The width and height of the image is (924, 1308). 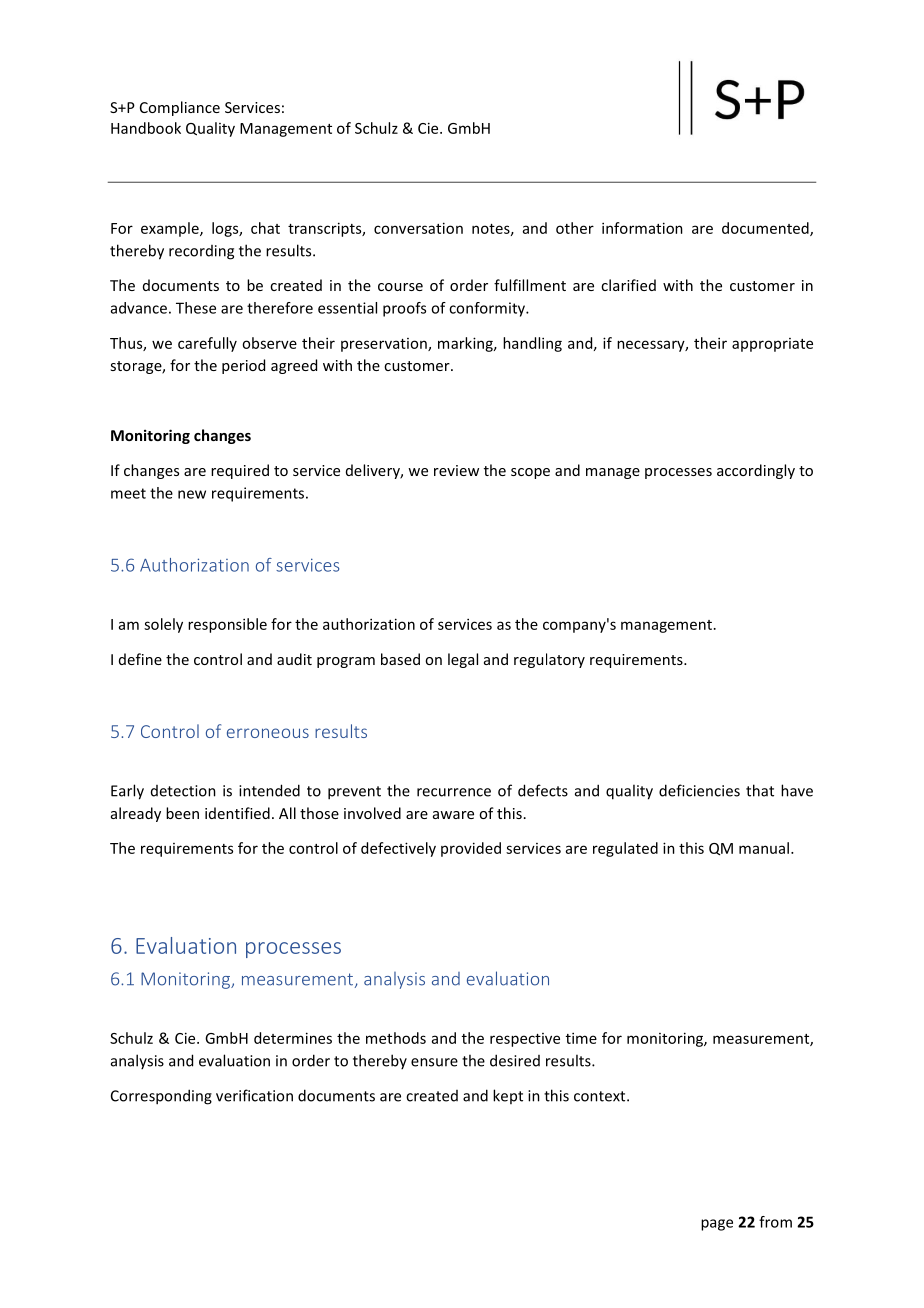 What do you see at coordinates (161, 1097) in the image?
I see `Corresponding` at bounding box center [161, 1097].
